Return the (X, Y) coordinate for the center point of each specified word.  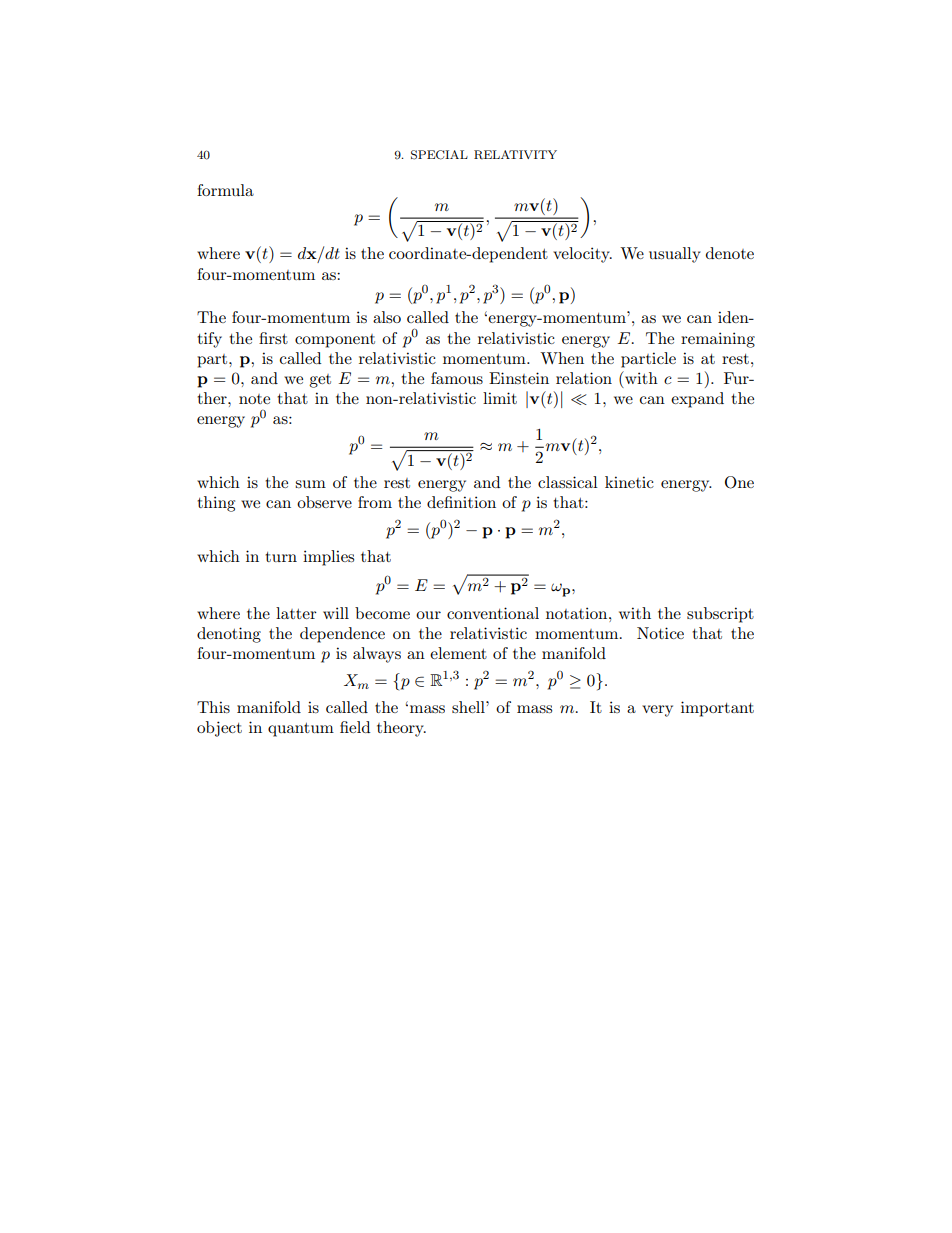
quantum (301, 730)
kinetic (629, 482)
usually (675, 255)
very (657, 711)
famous (457, 378)
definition (461, 502)
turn (281, 557)
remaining (718, 340)
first (273, 338)
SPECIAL (439, 155)
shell (469, 707)
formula (225, 190)
